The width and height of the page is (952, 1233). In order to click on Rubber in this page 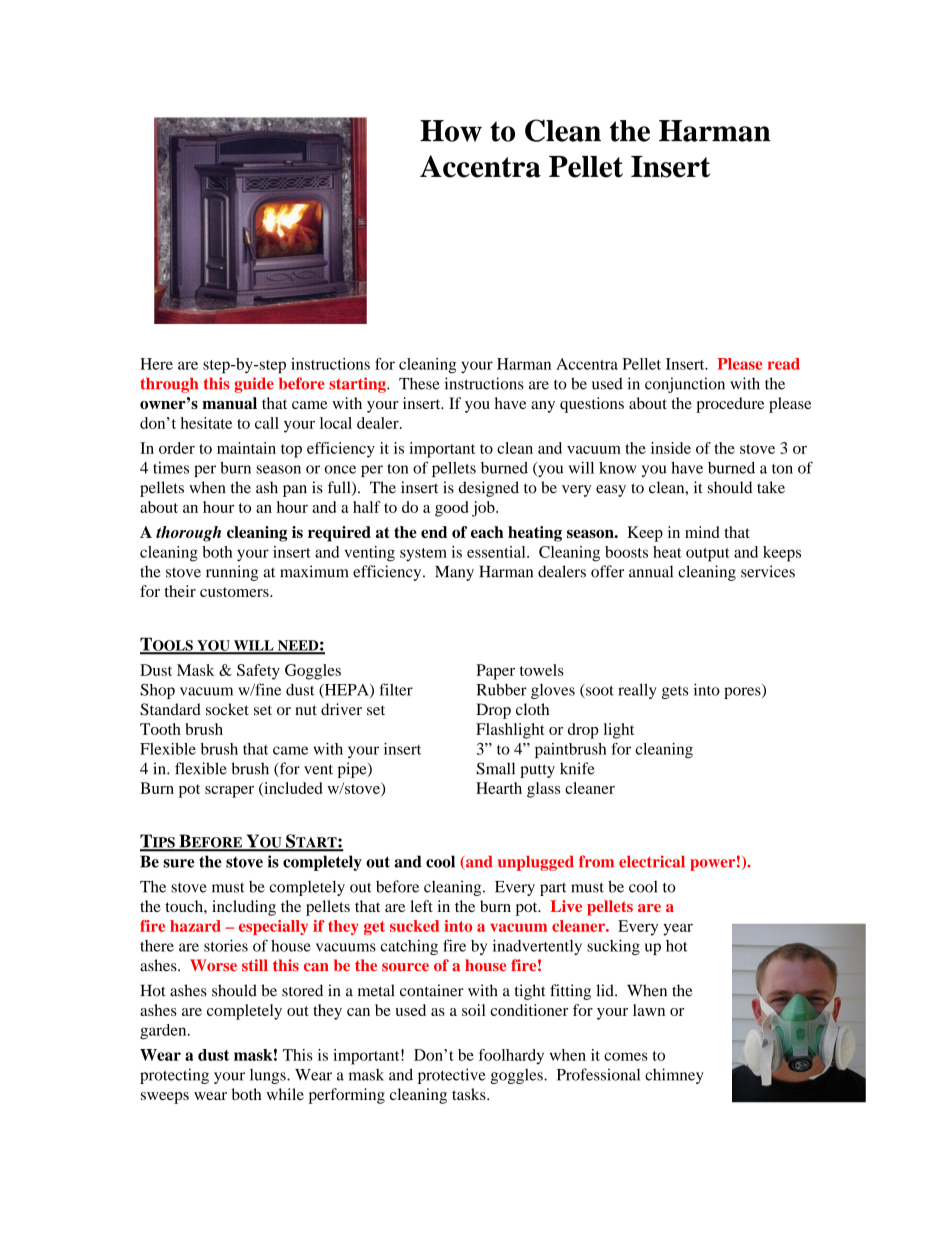, I will do `click(501, 690)`.
